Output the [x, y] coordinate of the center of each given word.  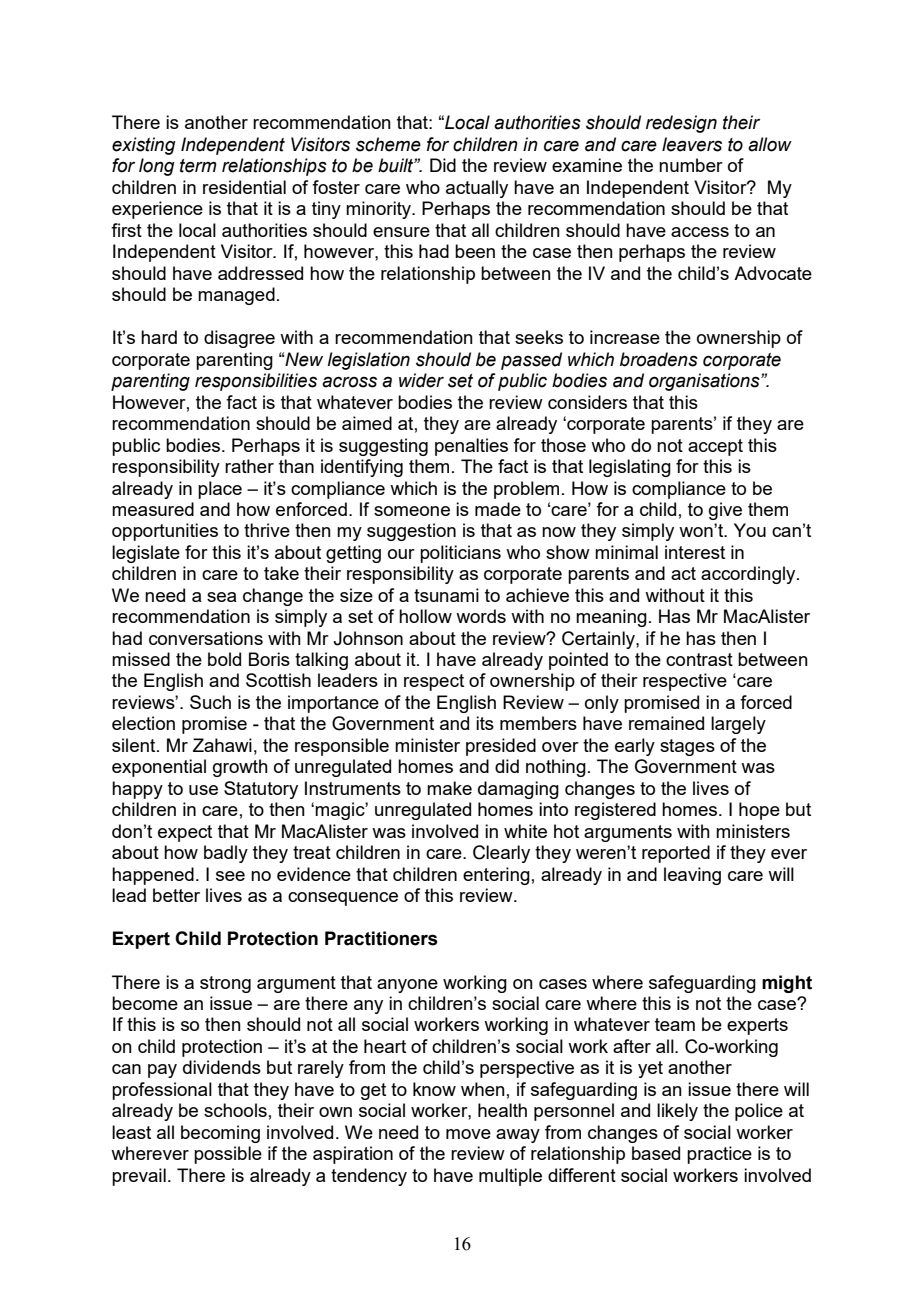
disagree [239, 339]
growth [240, 768]
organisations [705, 382]
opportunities [165, 532]
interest [695, 552]
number [691, 165]
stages [687, 747]
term [198, 166]
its [485, 723]
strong [225, 984]
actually [477, 189]
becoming [220, 1134]
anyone [407, 986]
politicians [460, 554]
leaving [692, 876]
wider [421, 380]
